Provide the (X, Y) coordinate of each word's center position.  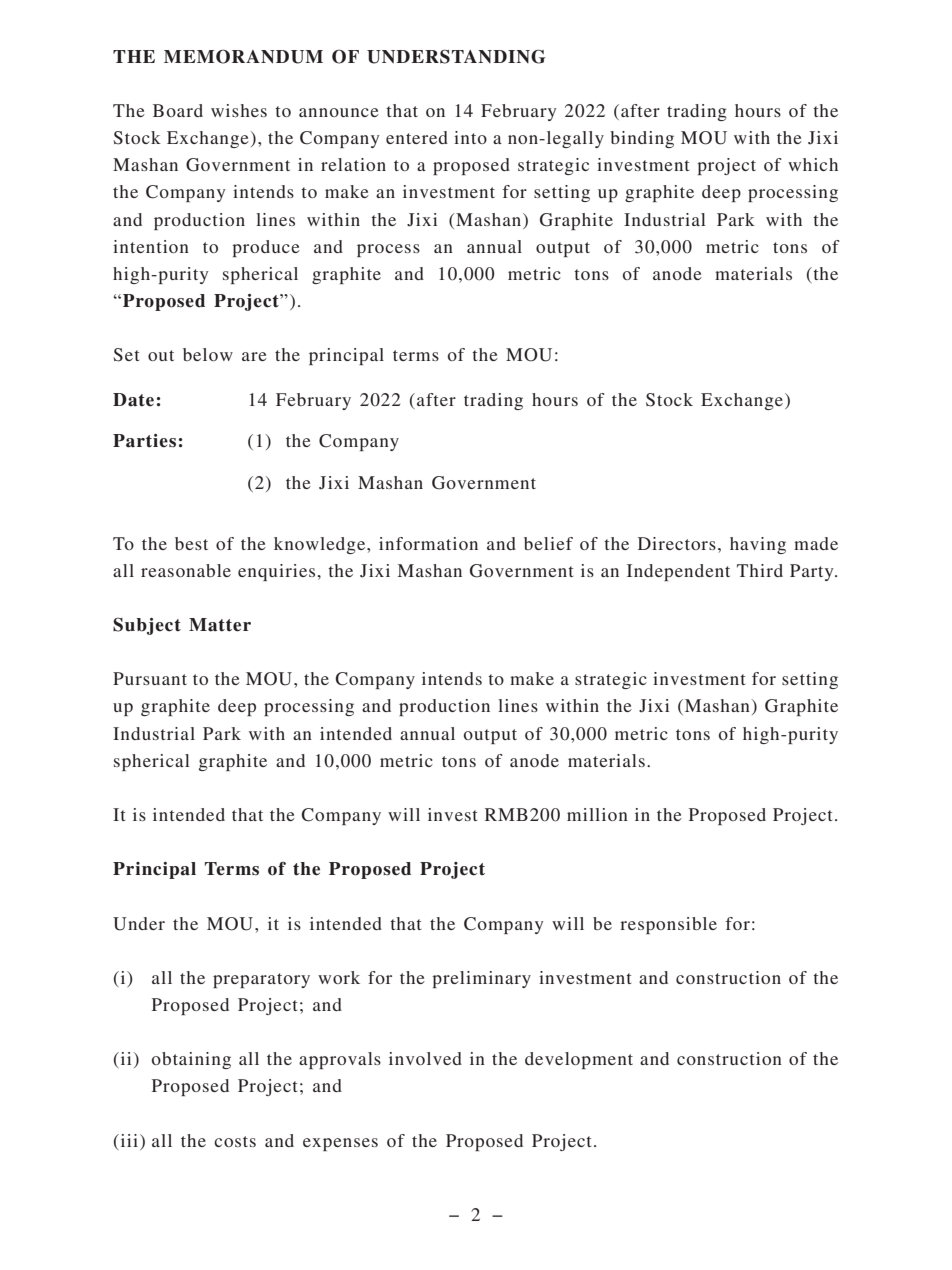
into (470, 137)
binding (642, 139)
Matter (220, 625)
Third (760, 570)
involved (425, 1058)
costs (235, 1141)
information (428, 543)
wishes (239, 110)
